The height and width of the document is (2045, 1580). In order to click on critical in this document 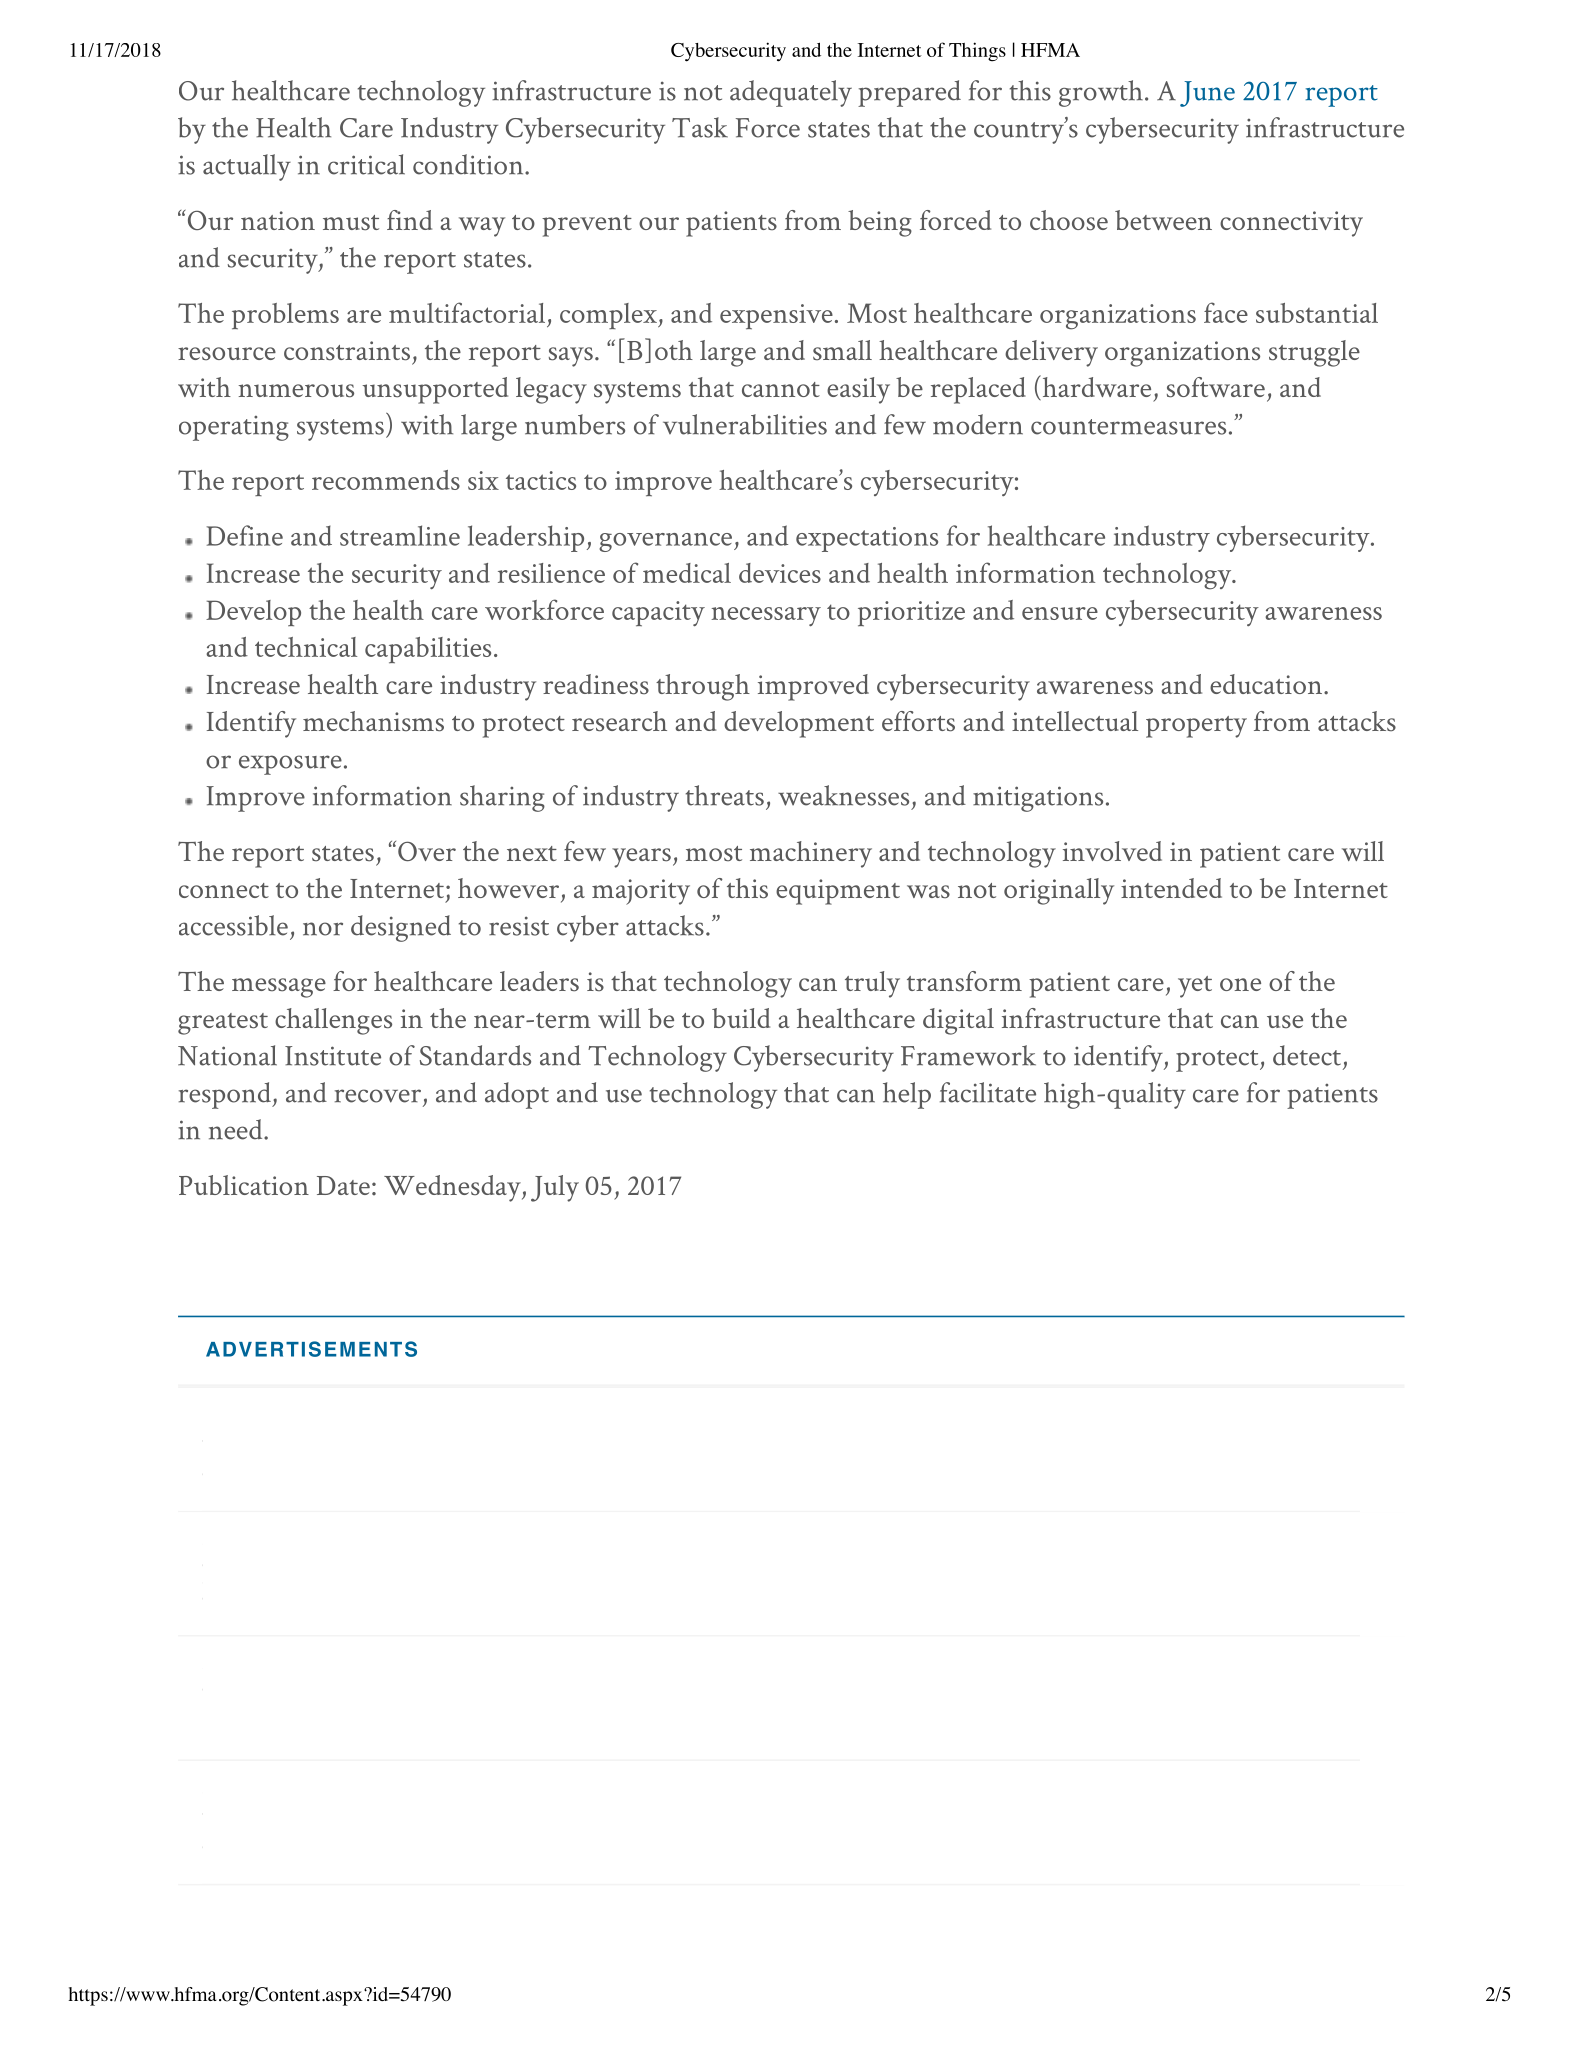, I will do `click(366, 164)`.
